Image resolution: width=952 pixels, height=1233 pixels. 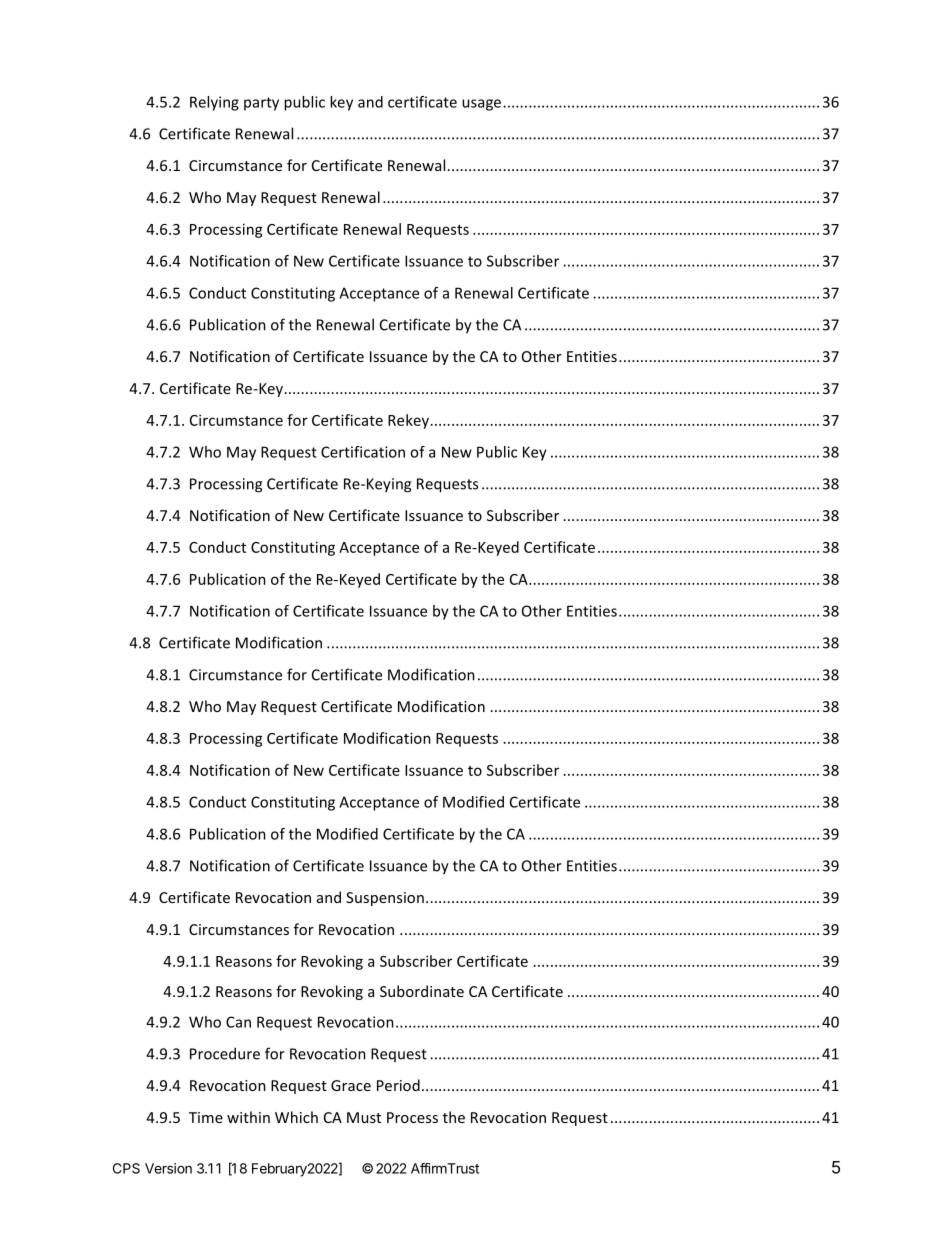 I want to click on Subordinate, so click(x=422, y=991).
